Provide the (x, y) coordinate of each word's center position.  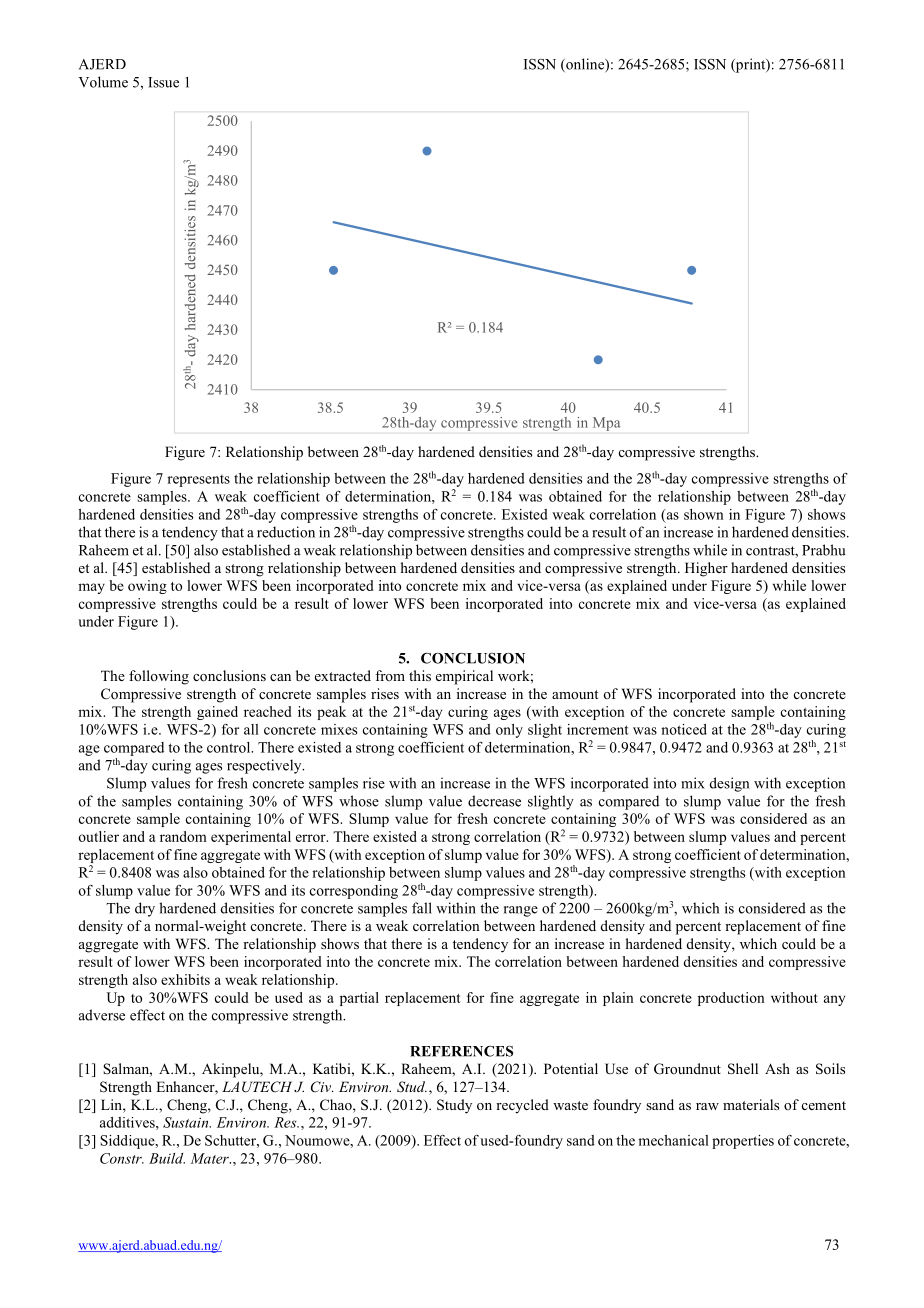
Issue (163, 82)
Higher (706, 569)
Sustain (187, 1122)
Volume (103, 82)
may (91, 588)
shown (704, 514)
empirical (464, 677)
